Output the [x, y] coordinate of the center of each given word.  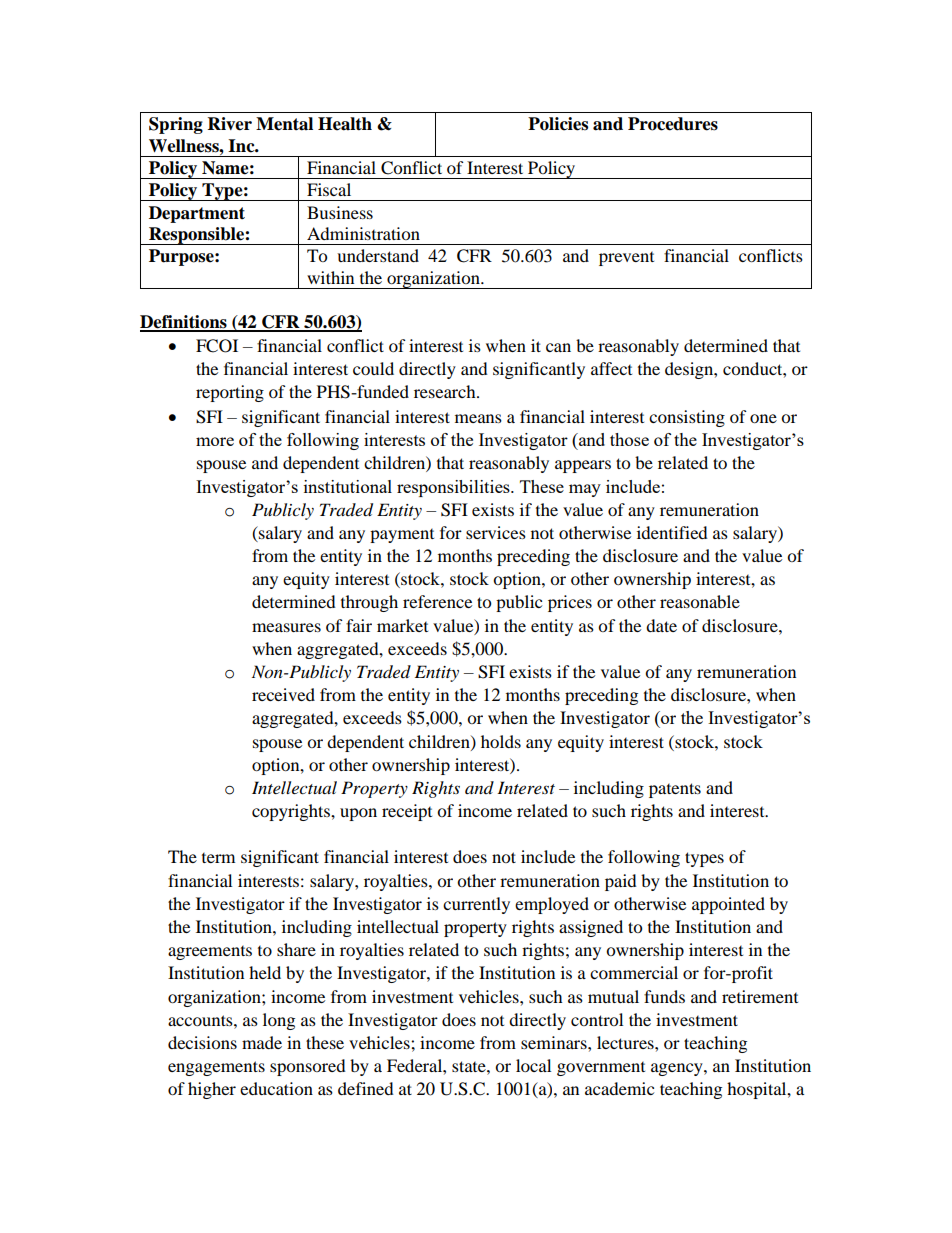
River [230, 124]
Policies [558, 124]
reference [437, 601]
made [262, 1042]
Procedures [673, 124]
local [533, 1065]
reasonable [700, 601]
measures [286, 627]
